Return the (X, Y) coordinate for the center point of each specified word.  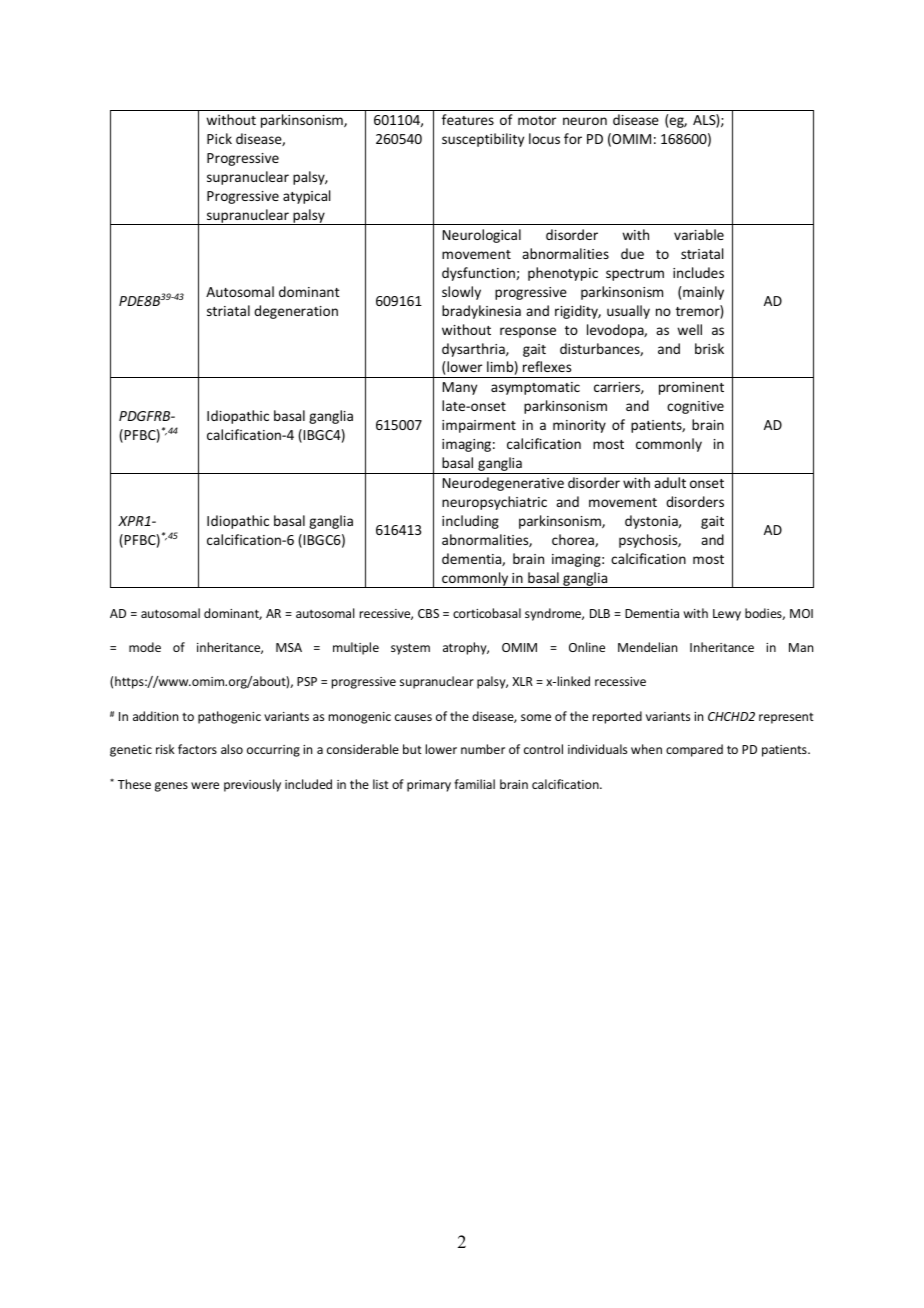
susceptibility (483, 140)
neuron (585, 121)
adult (670, 482)
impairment (479, 426)
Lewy (727, 615)
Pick (219, 138)
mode (145, 647)
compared (694, 750)
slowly (461, 293)
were (205, 785)
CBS (428, 613)
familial (474, 784)
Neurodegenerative (503, 484)
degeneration (296, 312)
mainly (703, 293)
